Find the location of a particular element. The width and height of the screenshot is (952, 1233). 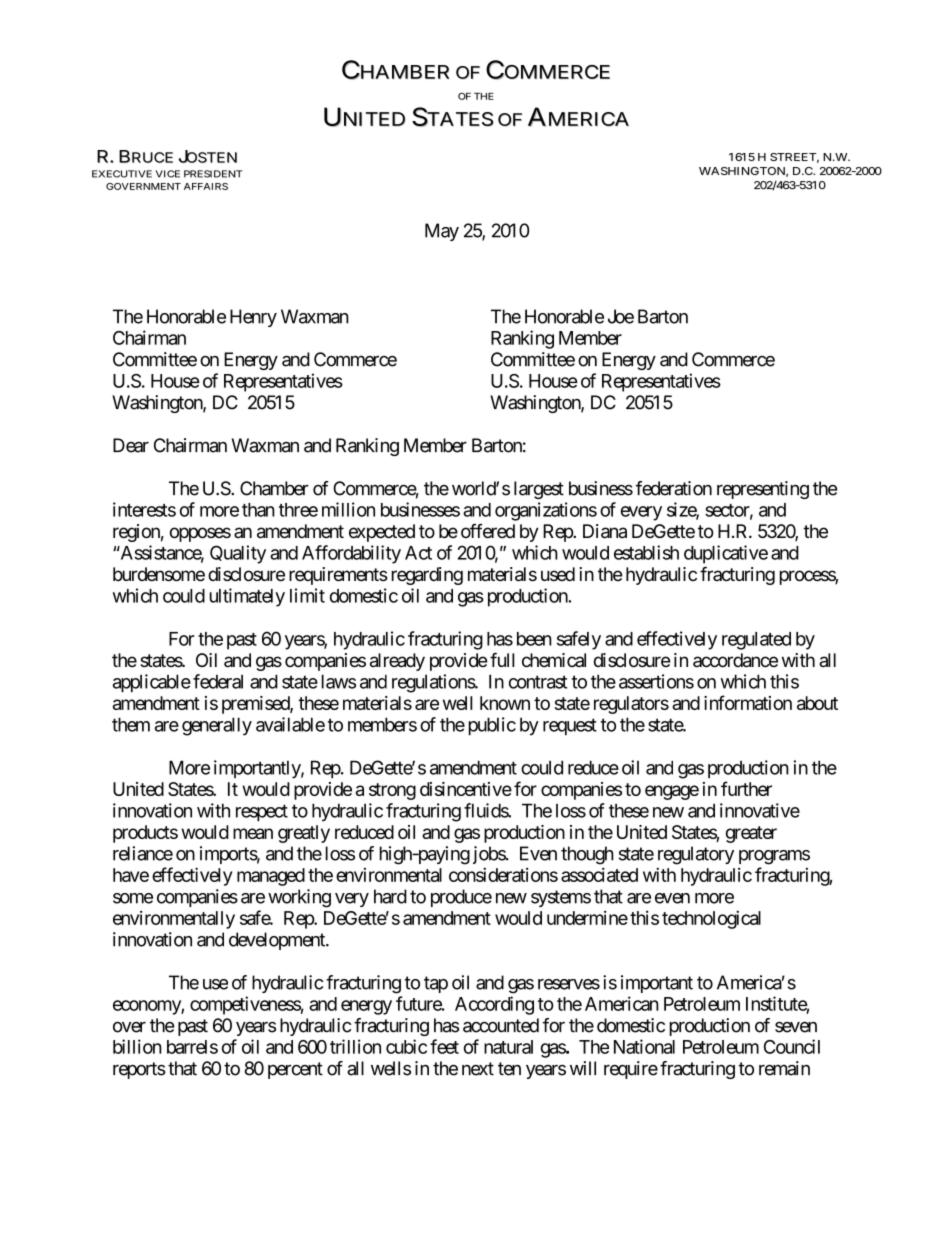

full is located at coordinates (502, 659).
